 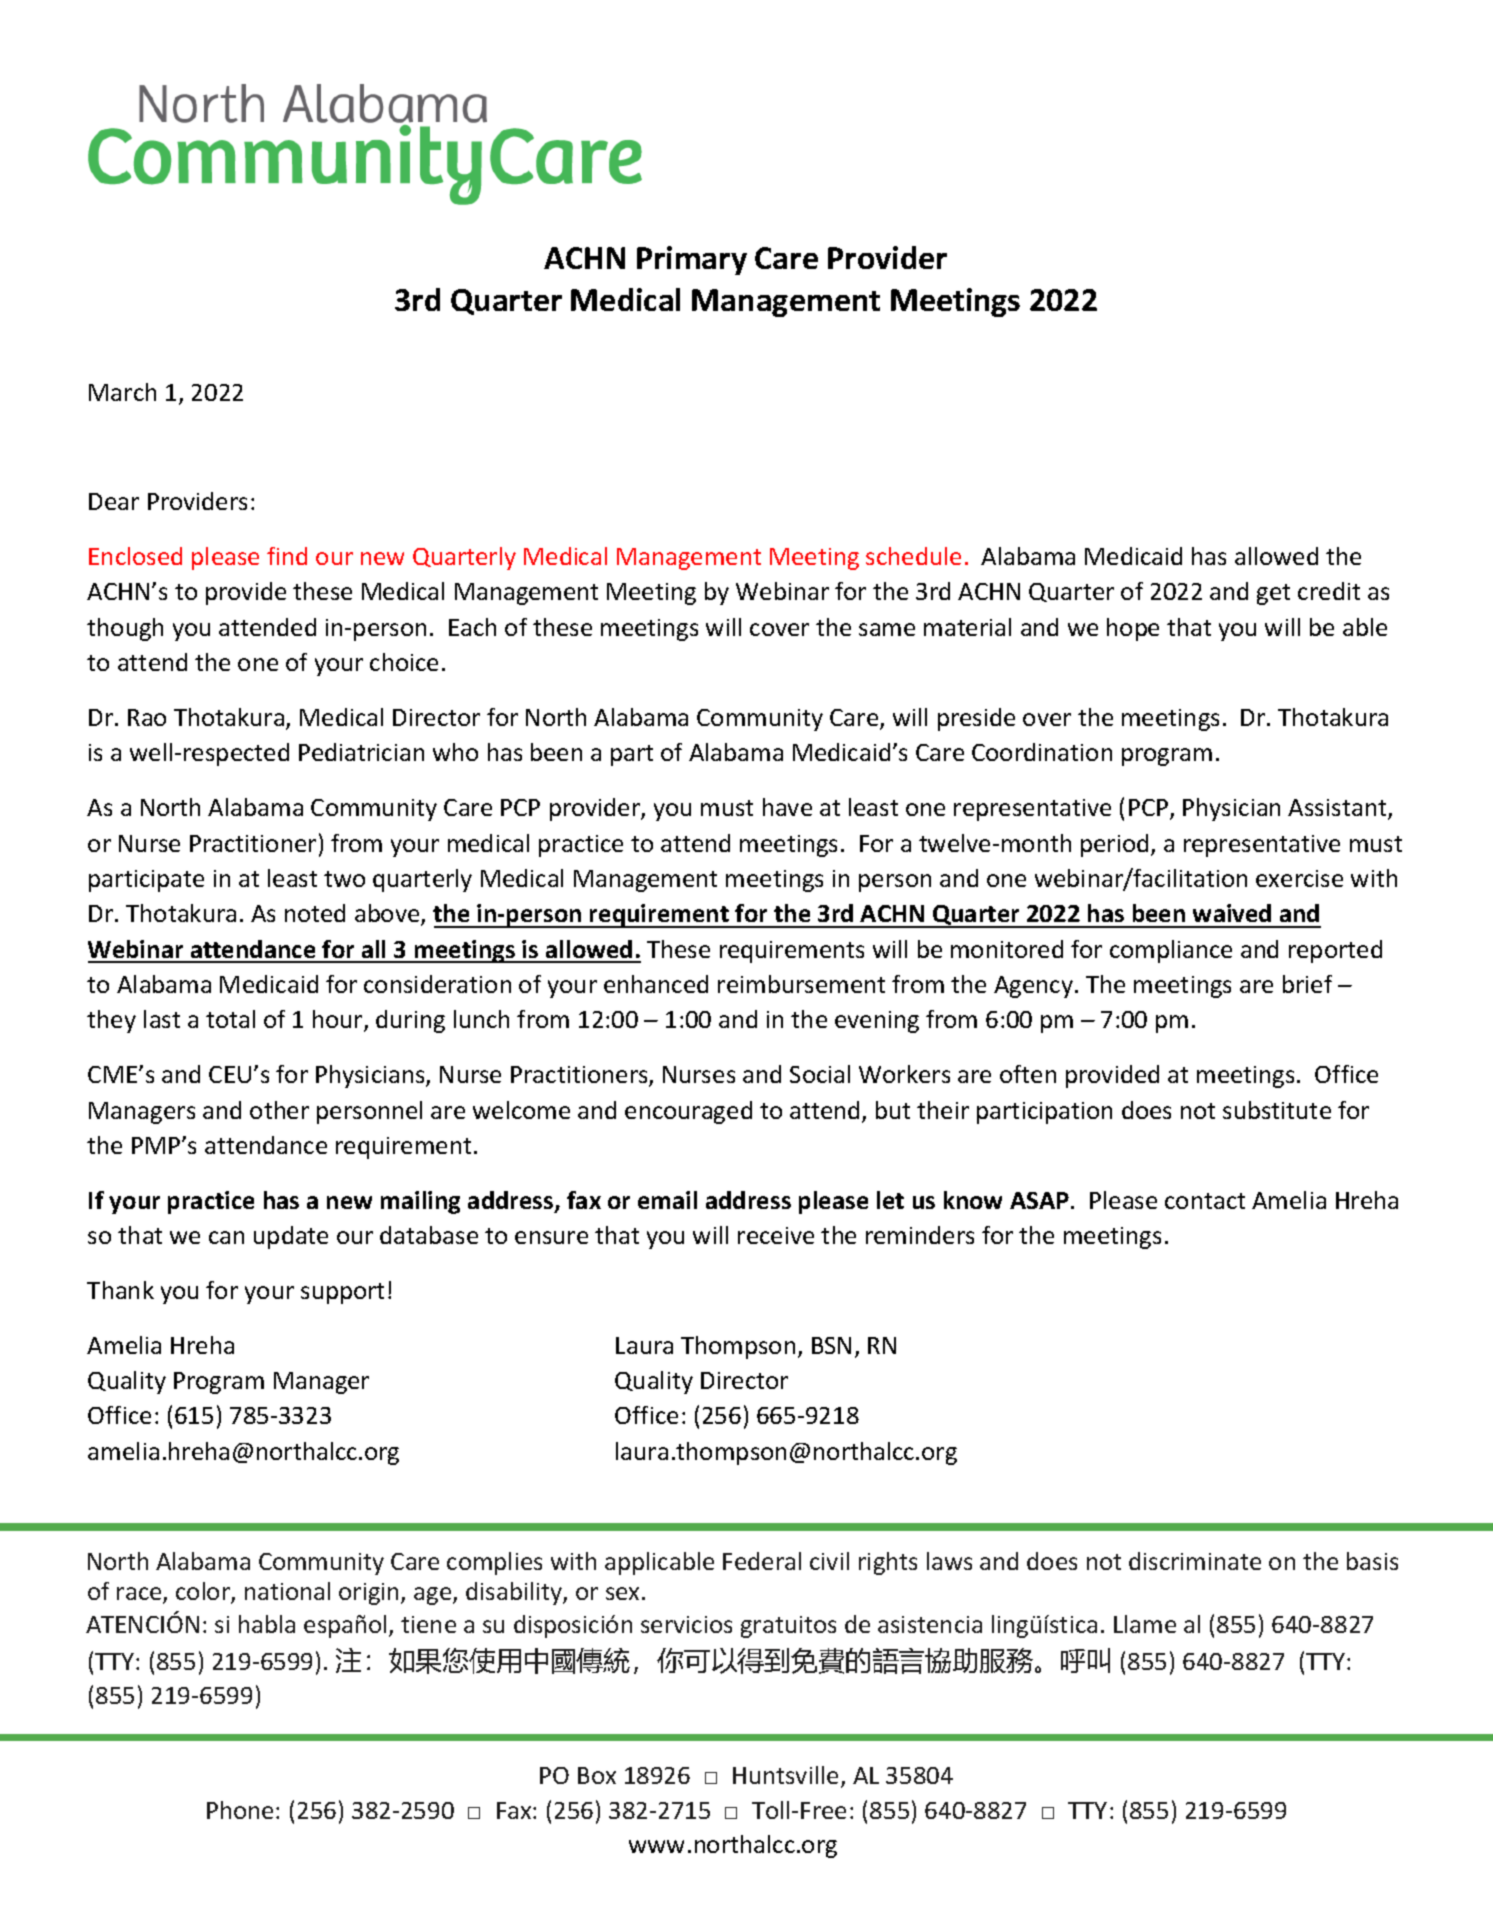 What do you see at coordinates (692, 260) in the page?
I see `Primary` at bounding box center [692, 260].
